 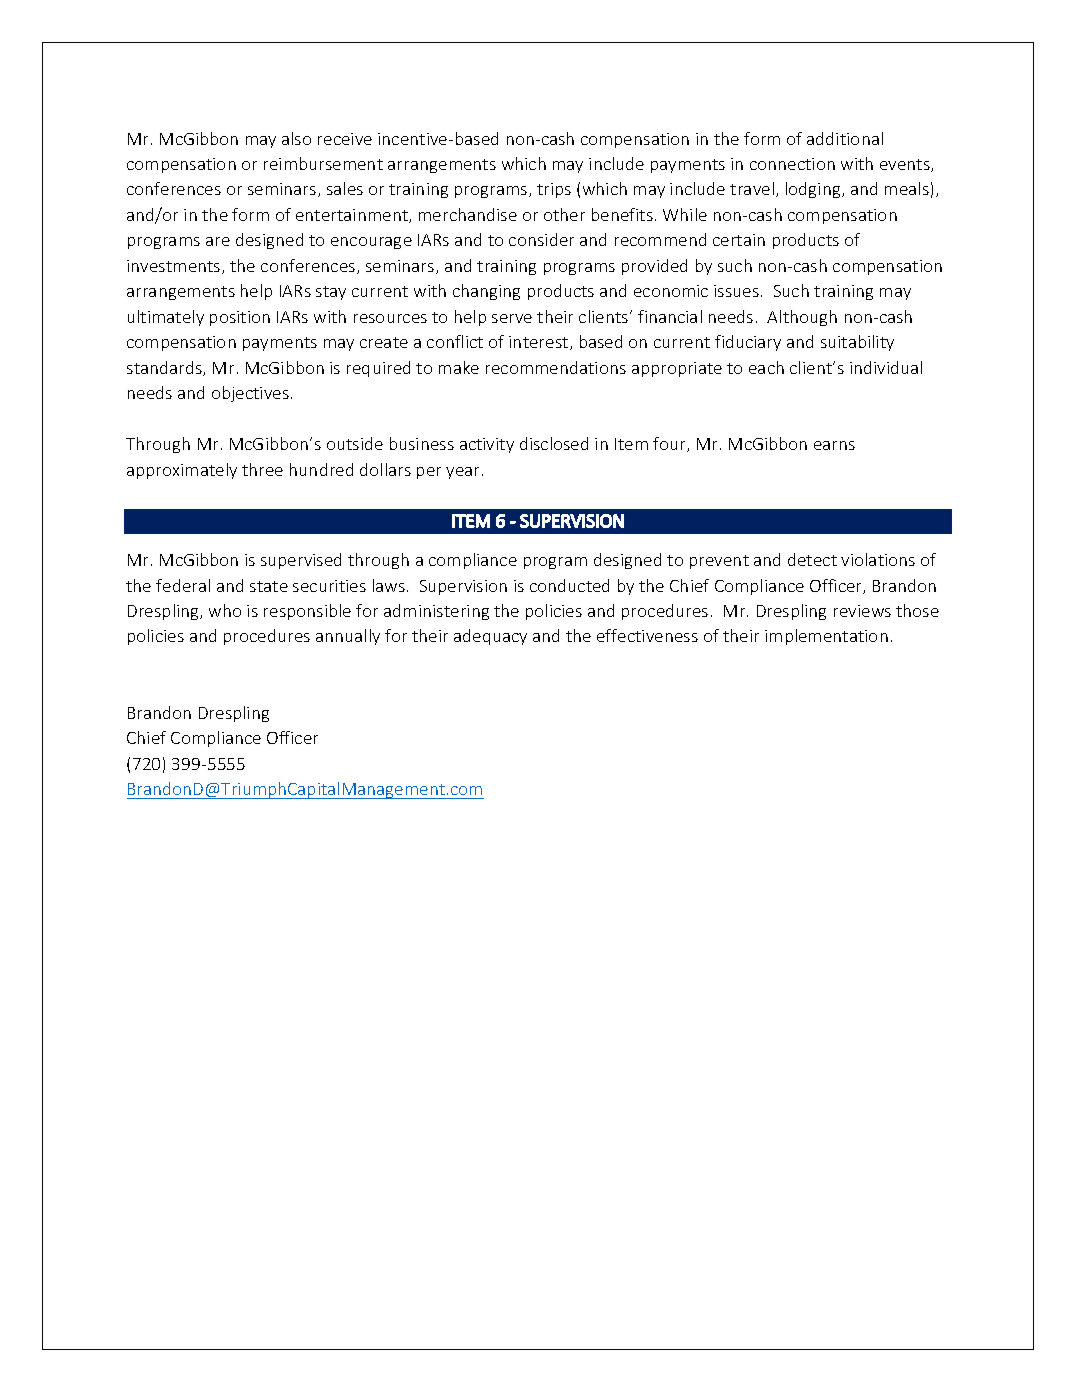 What do you see at coordinates (296, 138) in the screenshot?
I see `also` at bounding box center [296, 138].
